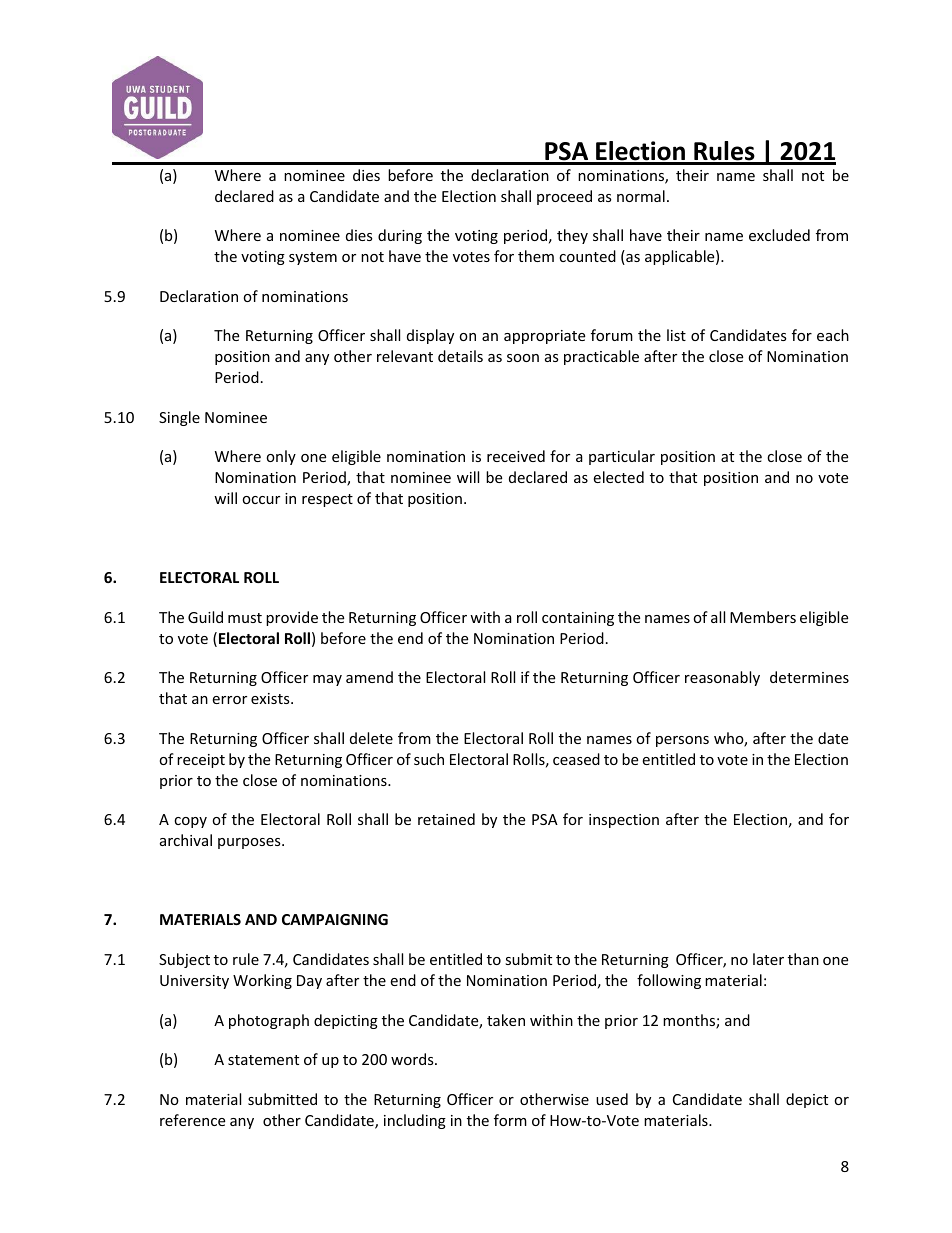 Image resolution: width=952 pixels, height=1233 pixels. Describe the element at coordinates (263, 1060) in the document. I see `statement` at that location.
